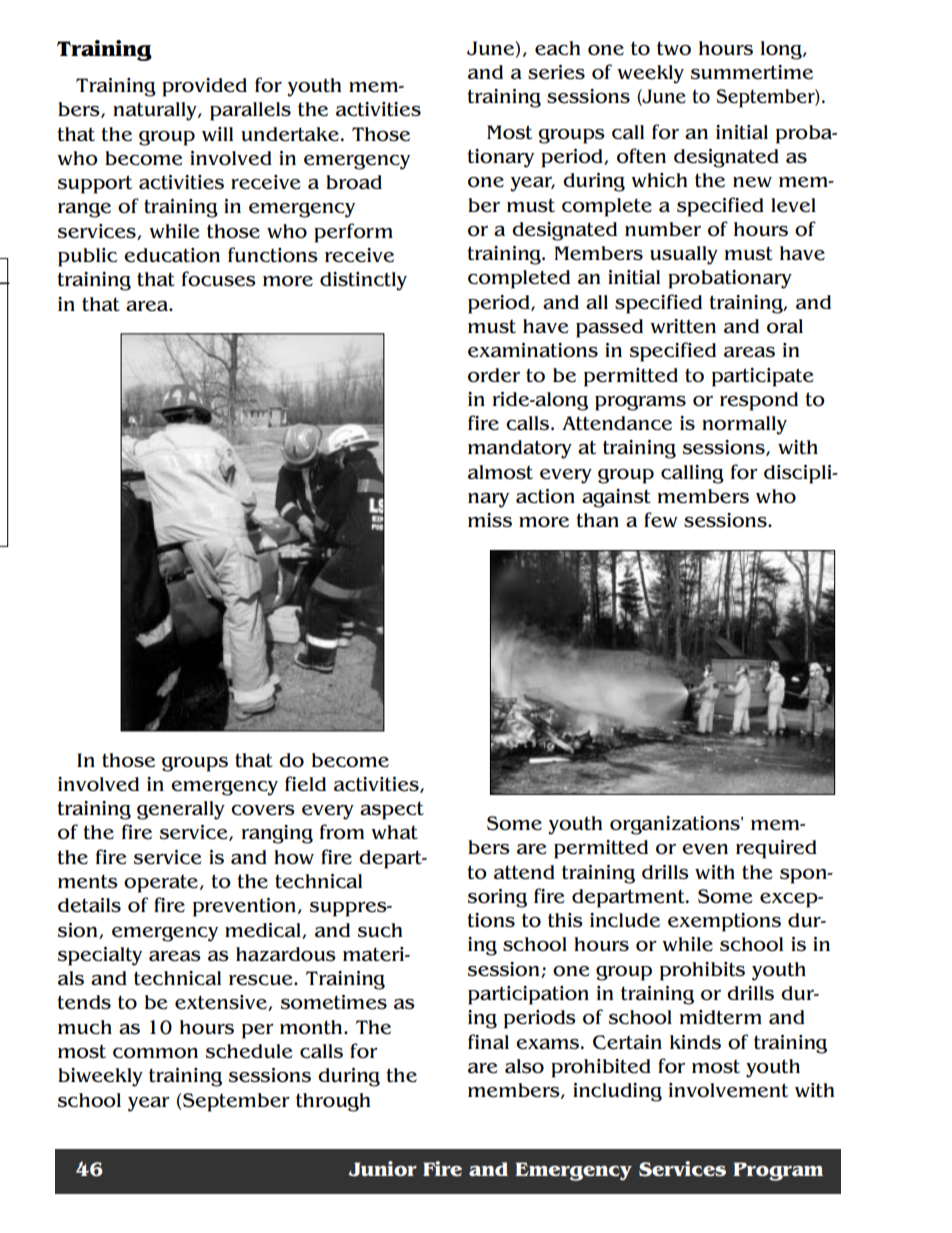  Describe the element at coordinates (490, 520) in the screenshot. I see `miss` at that location.
